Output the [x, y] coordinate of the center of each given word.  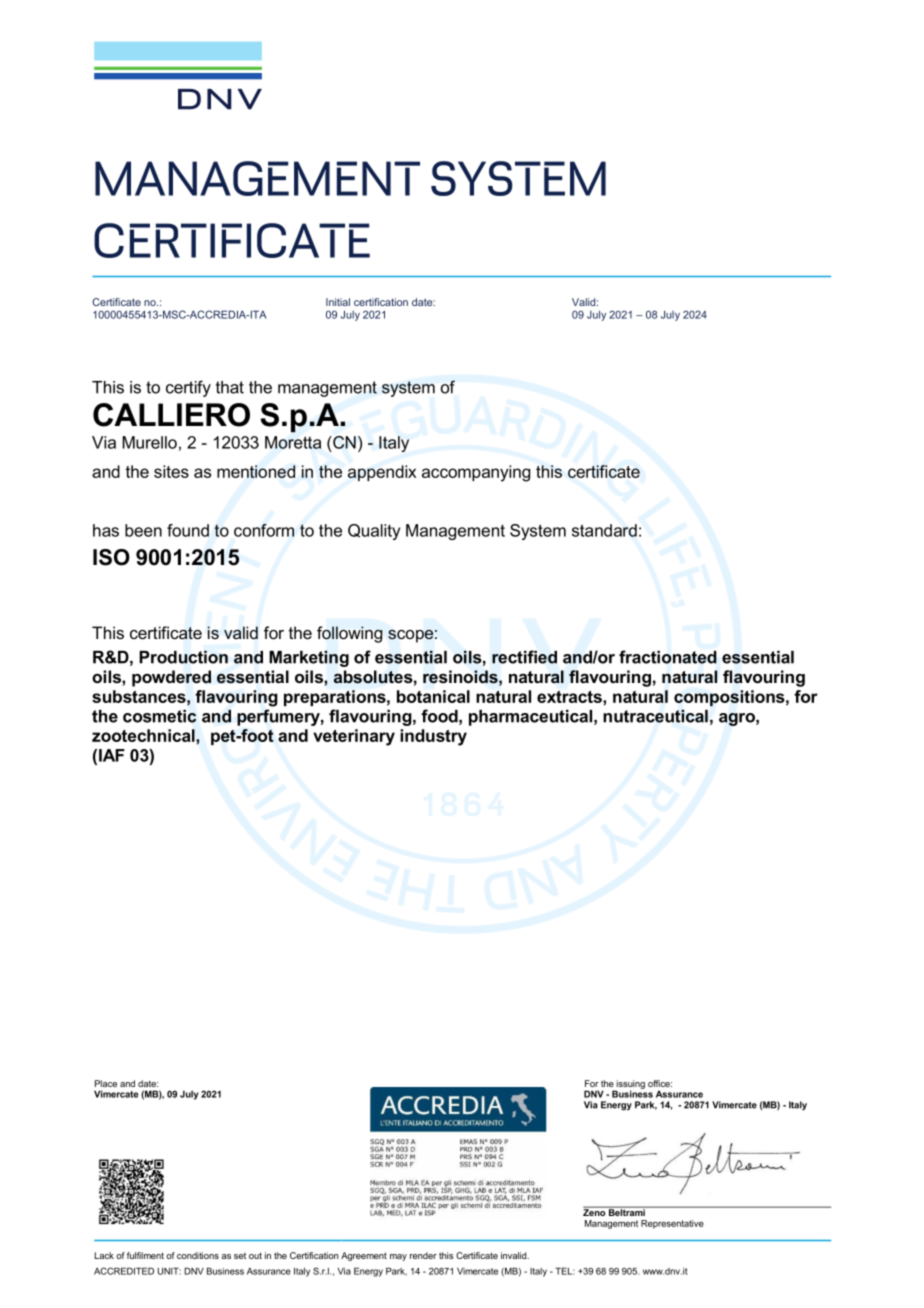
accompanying [476, 473]
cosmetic [159, 716]
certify [188, 388]
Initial [338, 302]
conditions [198, 1255]
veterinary [354, 737]
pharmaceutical [532, 718]
